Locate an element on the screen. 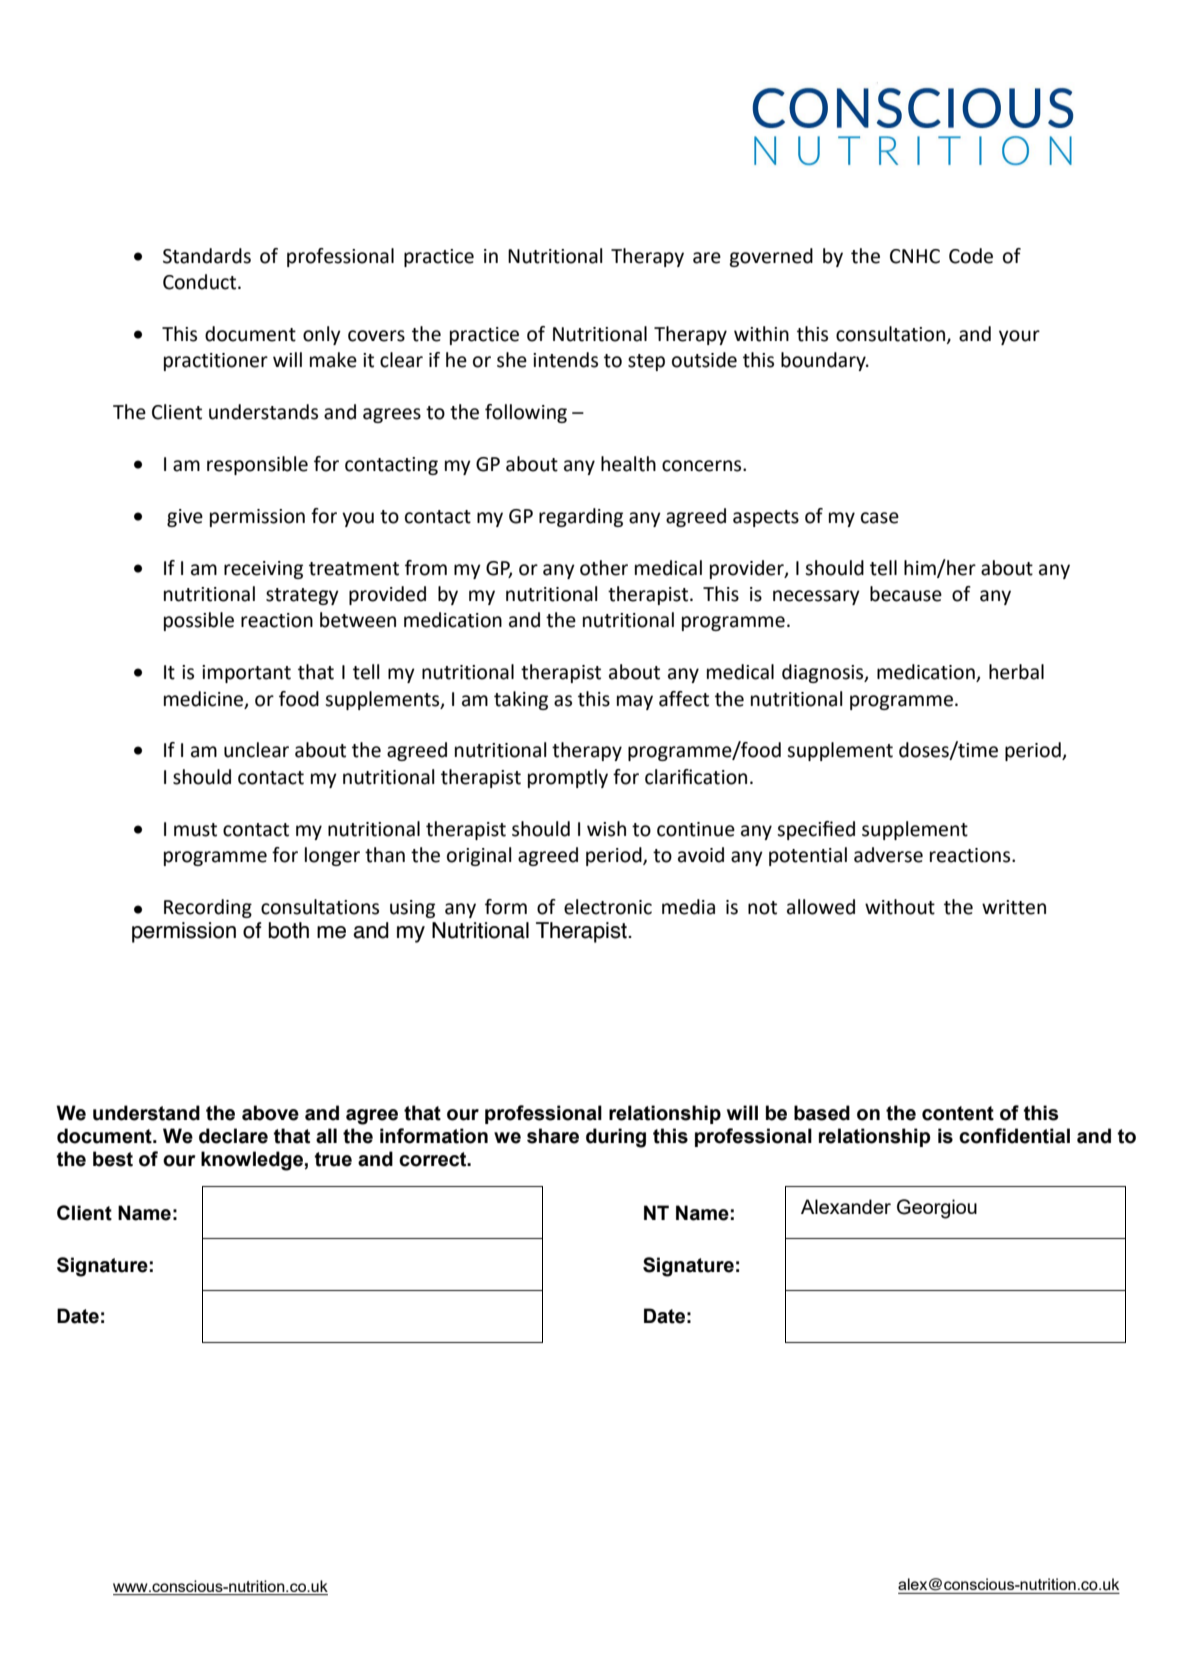  Code is located at coordinates (971, 256).
